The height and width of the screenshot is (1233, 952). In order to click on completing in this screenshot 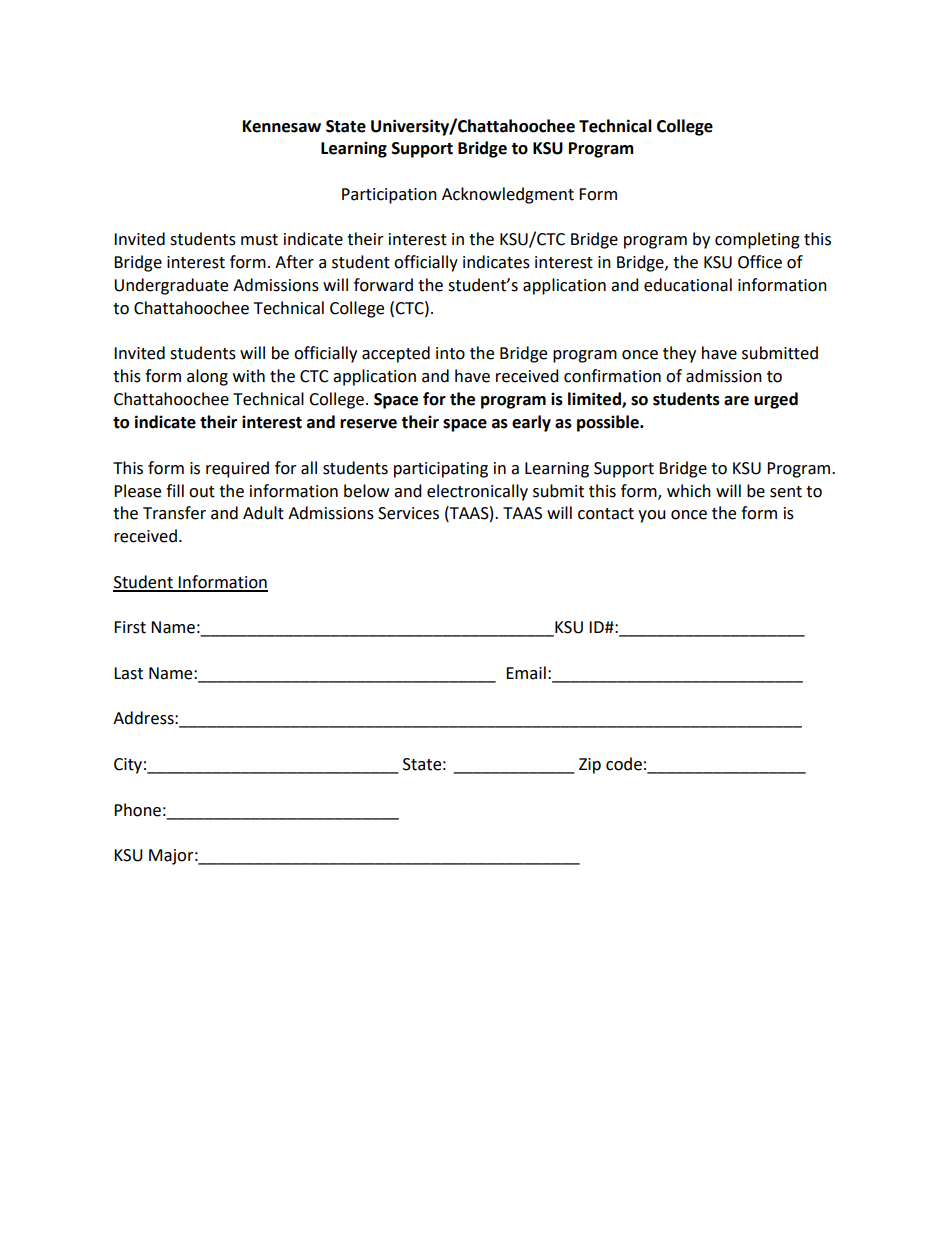, I will do `click(757, 240)`.
